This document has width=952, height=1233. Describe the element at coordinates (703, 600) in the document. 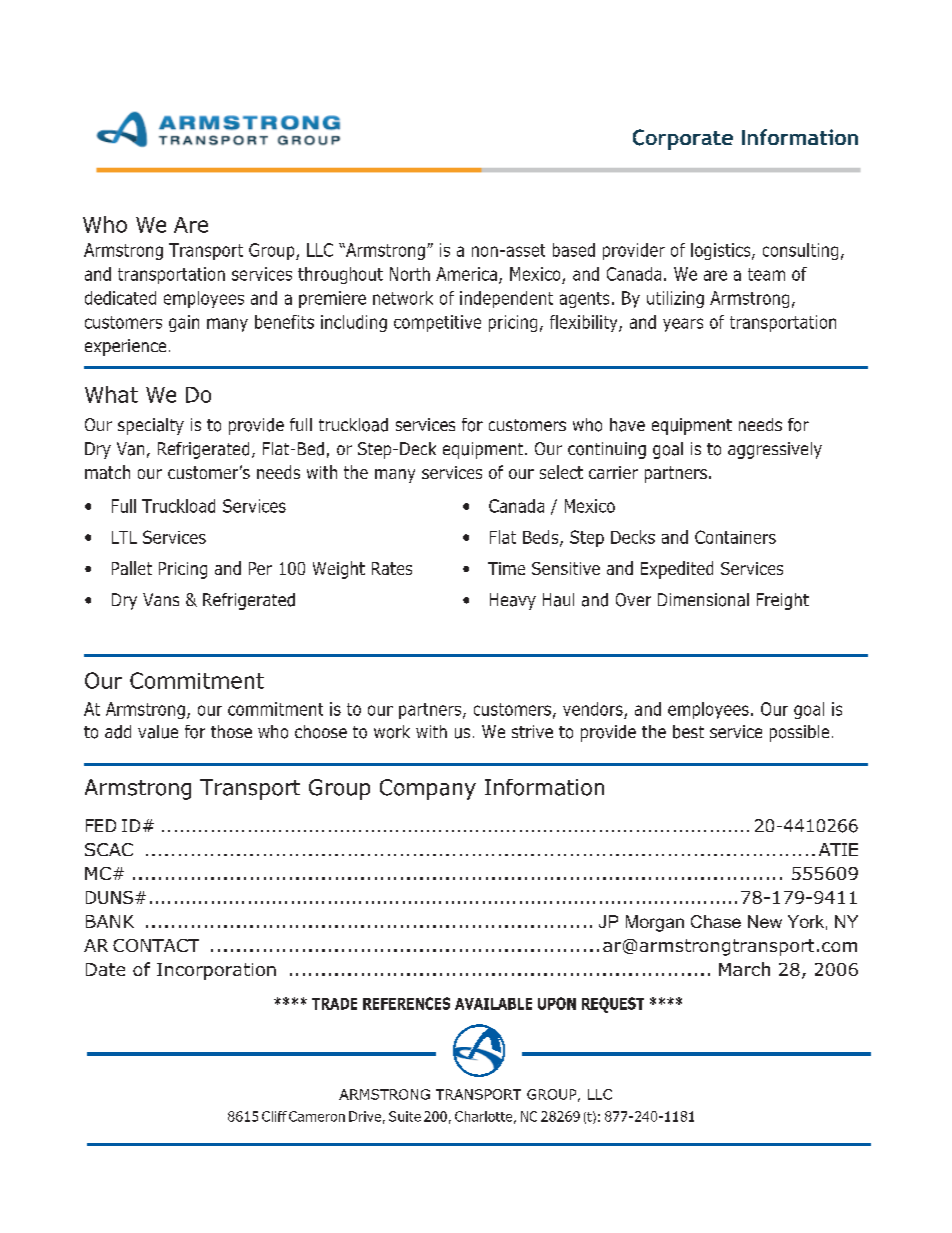

I see `Dimensional` at that location.
